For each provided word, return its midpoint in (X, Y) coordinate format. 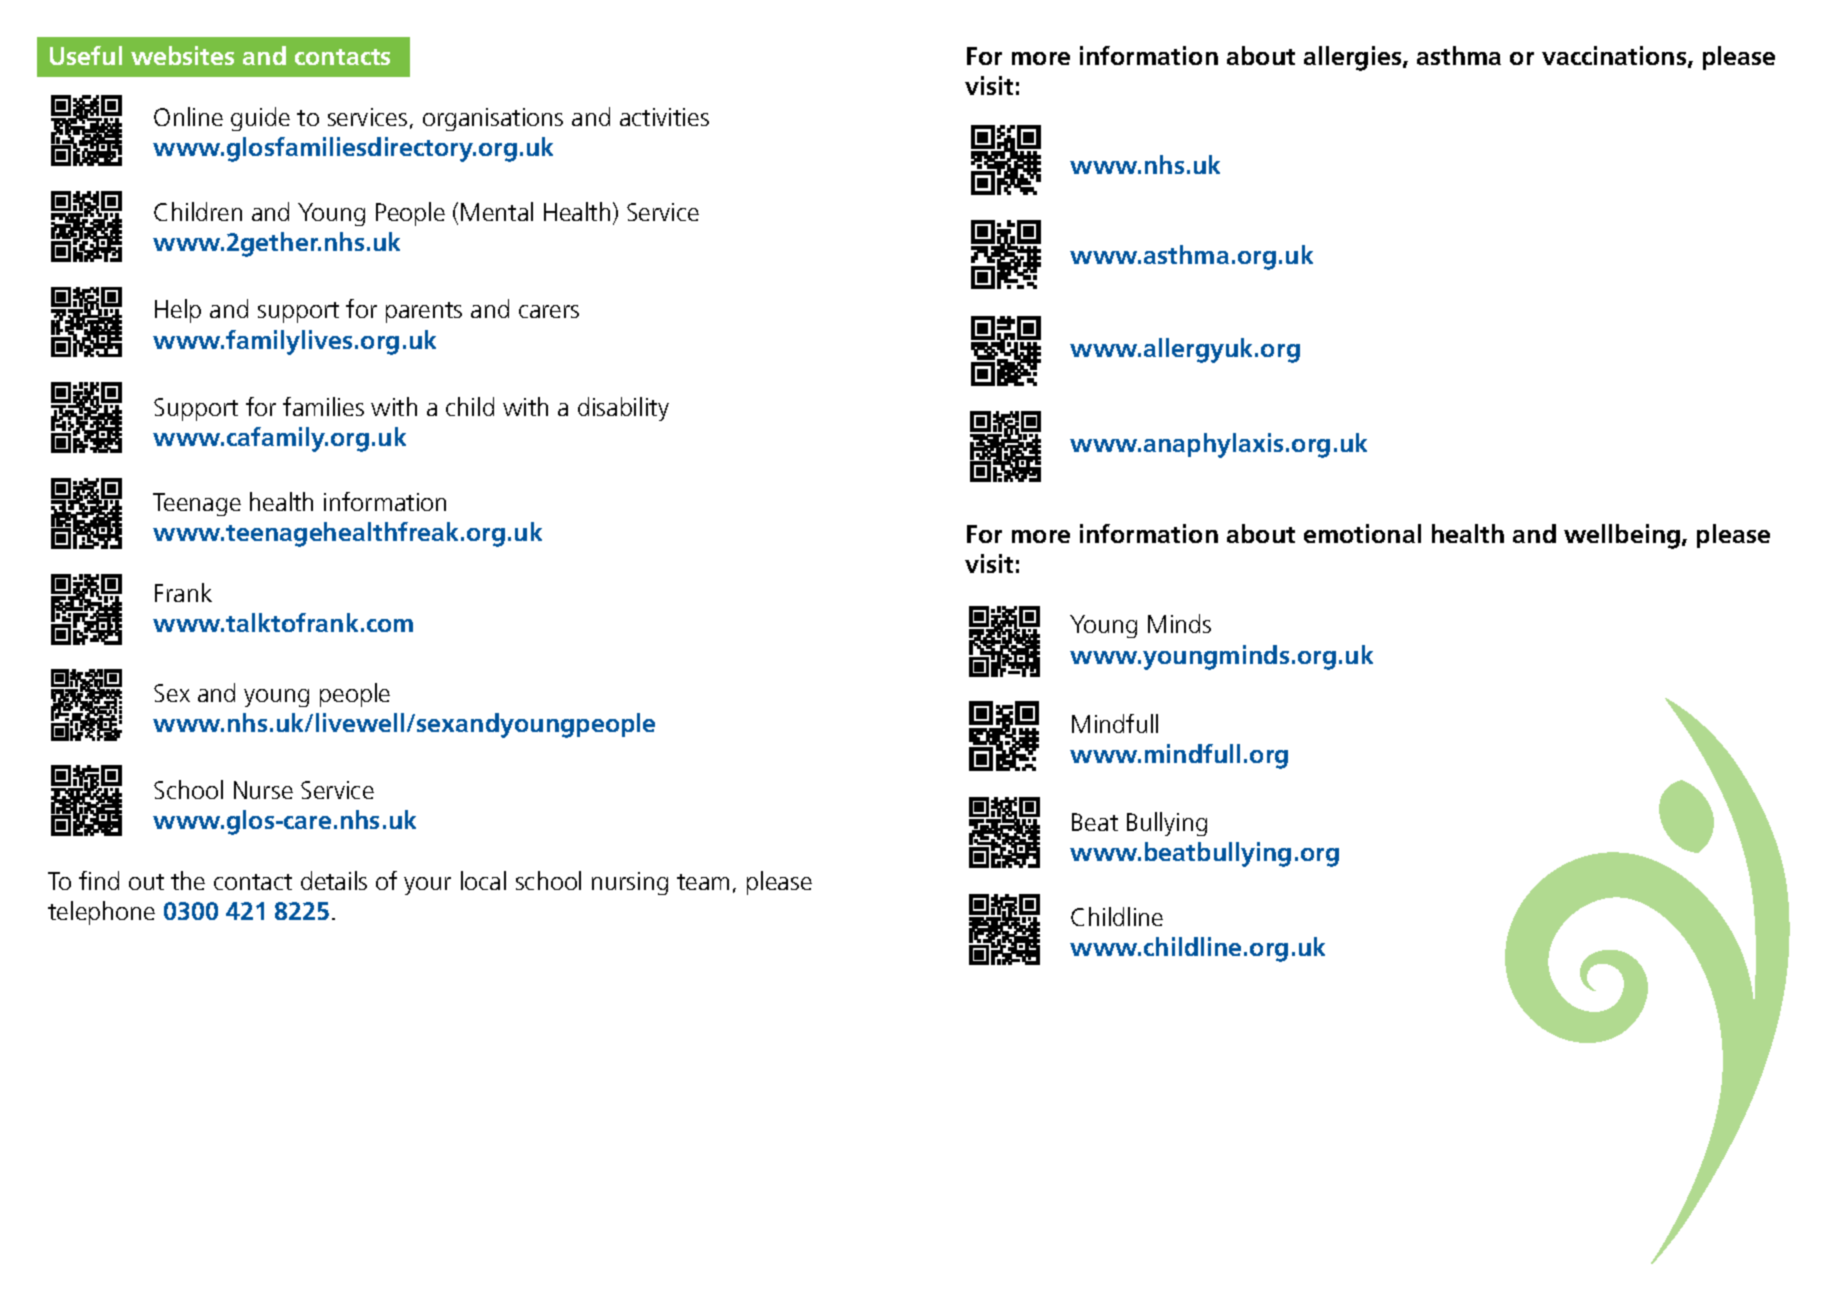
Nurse (263, 790)
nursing (630, 883)
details (334, 880)
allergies (1354, 58)
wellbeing (1622, 536)
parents (424, 312)
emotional (1362, 533)
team (703, 882)
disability (623, 409)
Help (178, 311)
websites (182, 55)
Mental (497, 211)
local (483, 880)
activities (664, 117)
